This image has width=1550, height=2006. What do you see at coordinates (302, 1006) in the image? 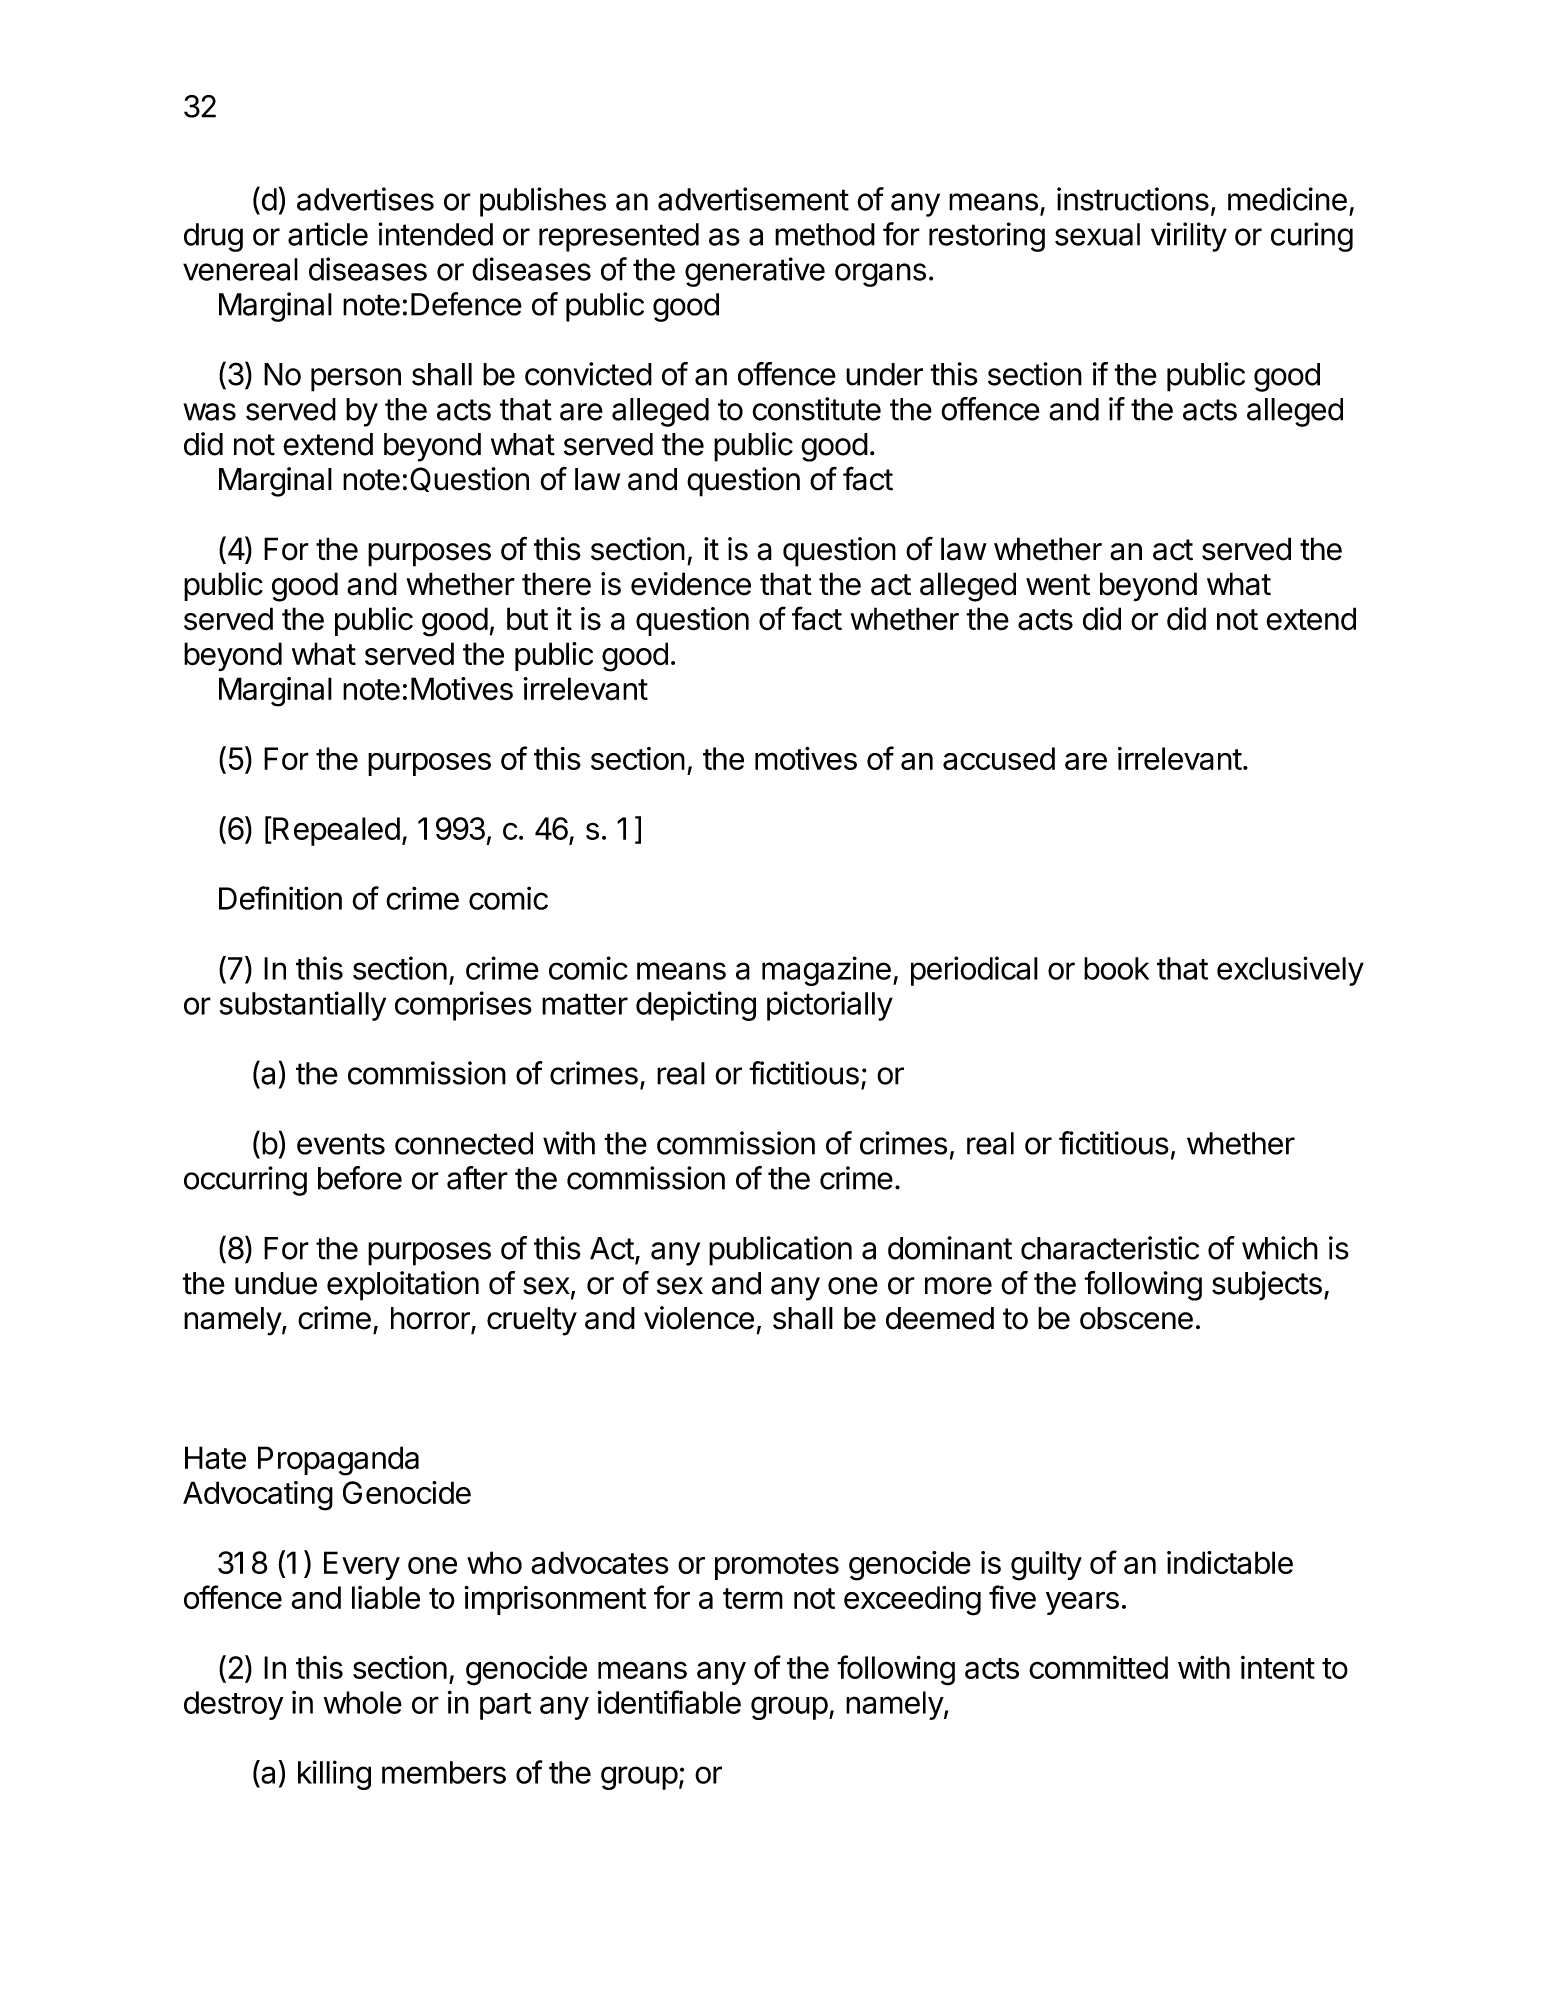
I see `substantially` at bounding box center [302, 1006].
